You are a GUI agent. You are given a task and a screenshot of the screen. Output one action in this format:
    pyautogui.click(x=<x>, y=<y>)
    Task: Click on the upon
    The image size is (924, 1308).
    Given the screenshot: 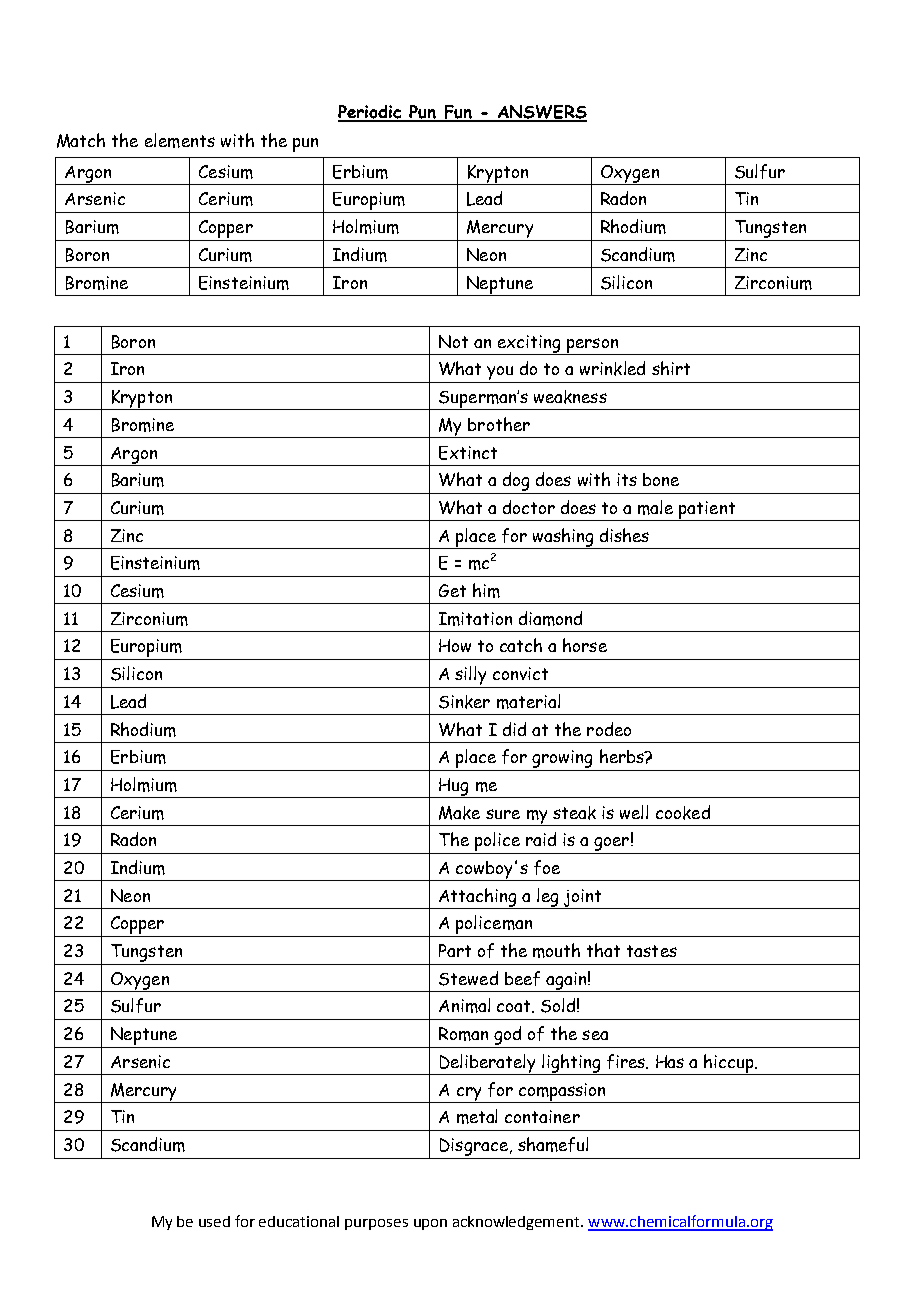 What is the action you would take?
    pyautogui.click(x=430, y=1224)
